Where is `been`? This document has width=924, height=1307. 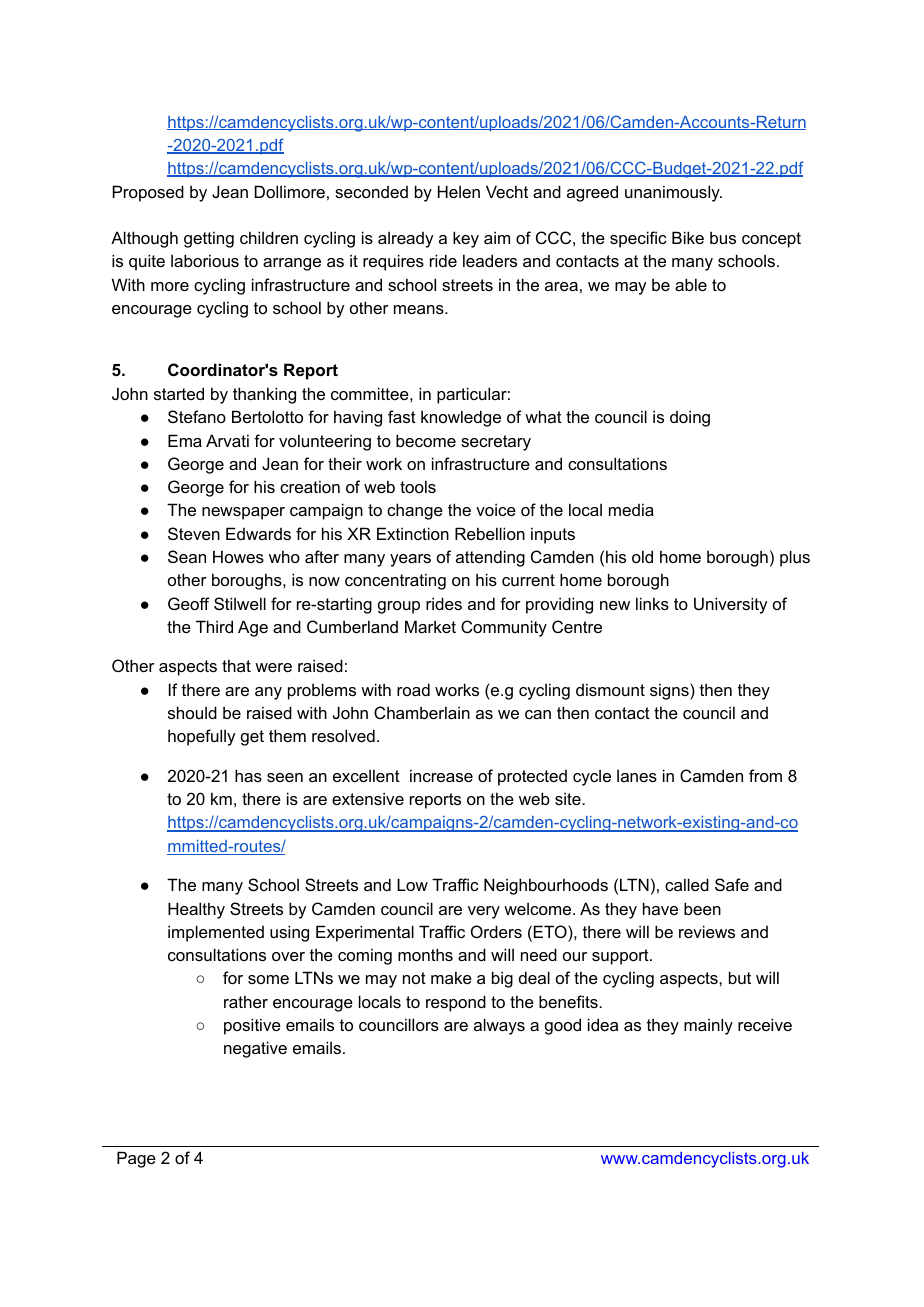
been is located at coordinates (702, 908).
